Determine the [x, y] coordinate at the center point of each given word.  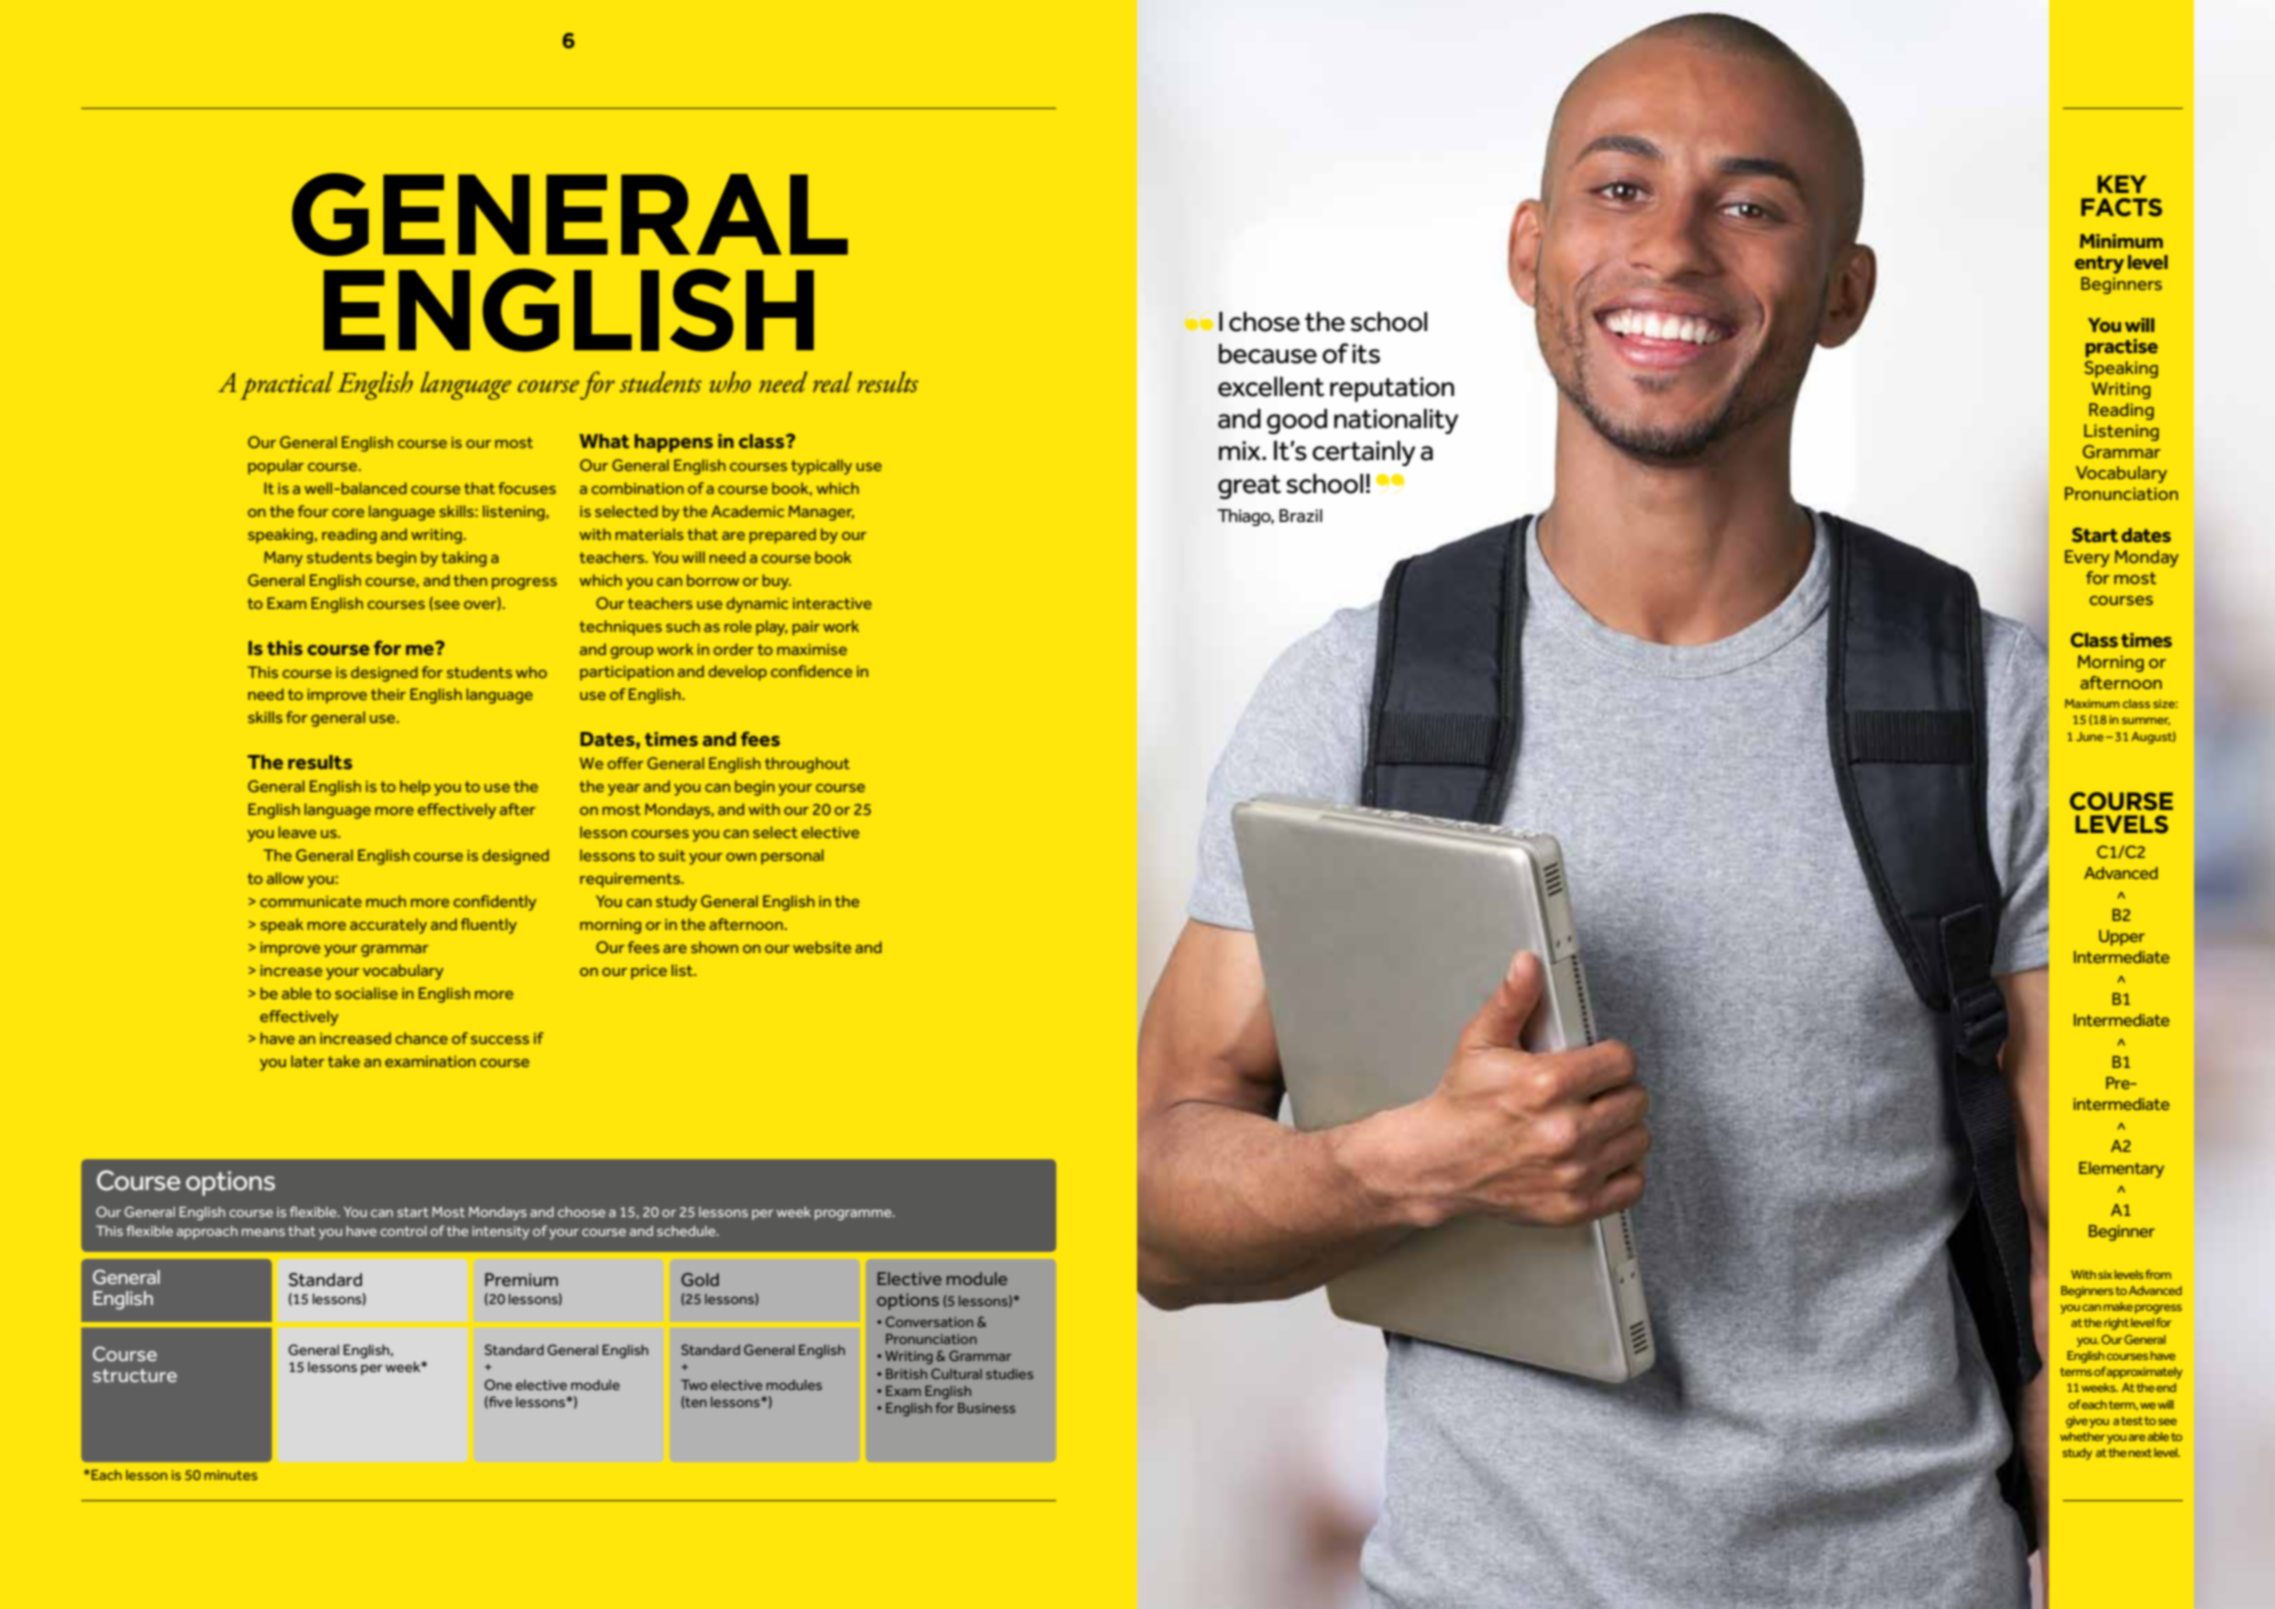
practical [286, 385]
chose [1264, 322]
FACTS [2121, 207]
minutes [230, 1475]
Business [986, 1408]
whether [2082, 1436]
